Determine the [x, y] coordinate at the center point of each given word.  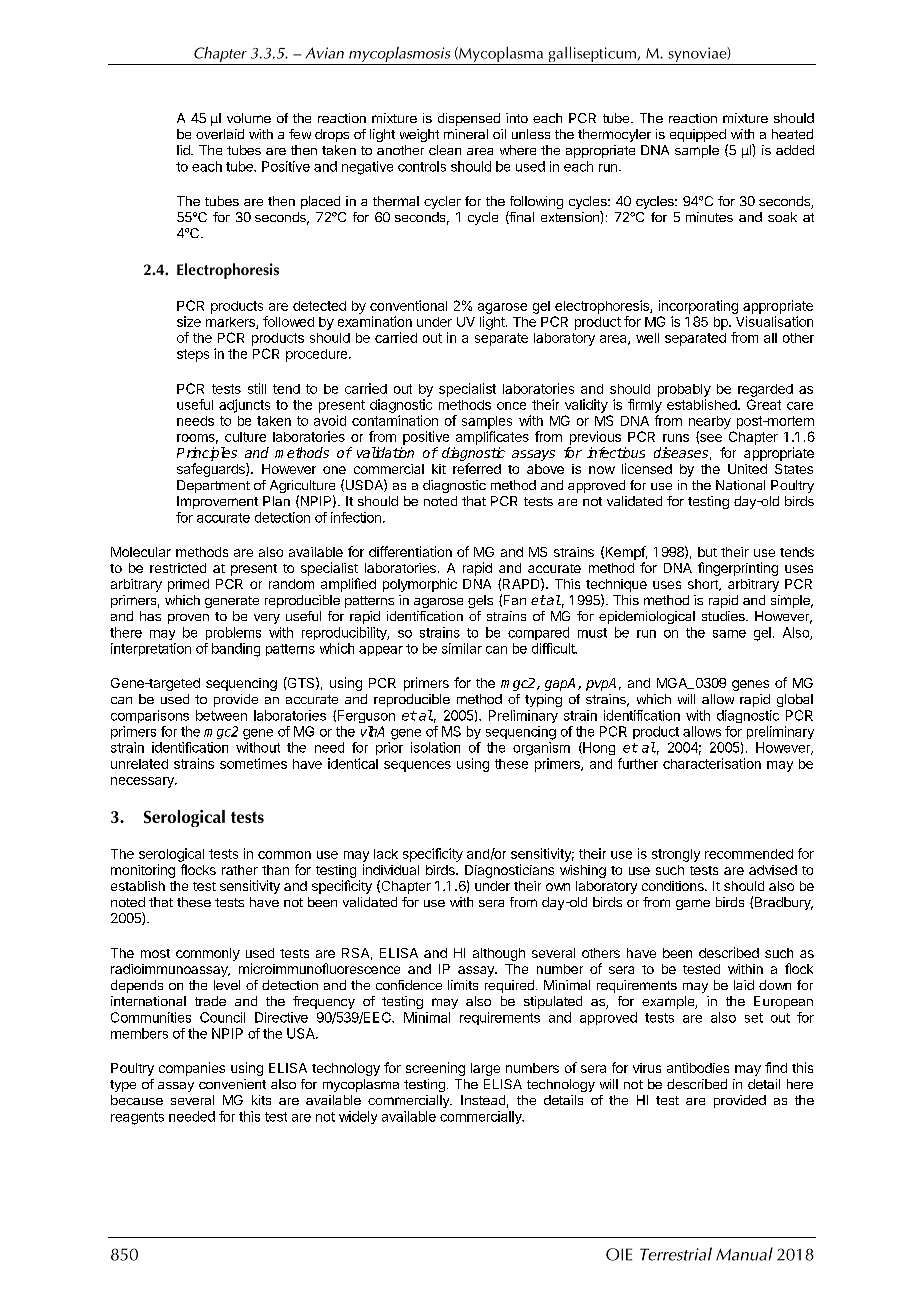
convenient [232, 1084]
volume [249, 118]
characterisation [712, 763]
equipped [699, 137]
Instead [483, 1100]
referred [477, 468]
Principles [207, 454]
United [747, 469]
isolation [435, 747]
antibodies [698, 1068]
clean [445, 150]
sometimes [253, 763]
